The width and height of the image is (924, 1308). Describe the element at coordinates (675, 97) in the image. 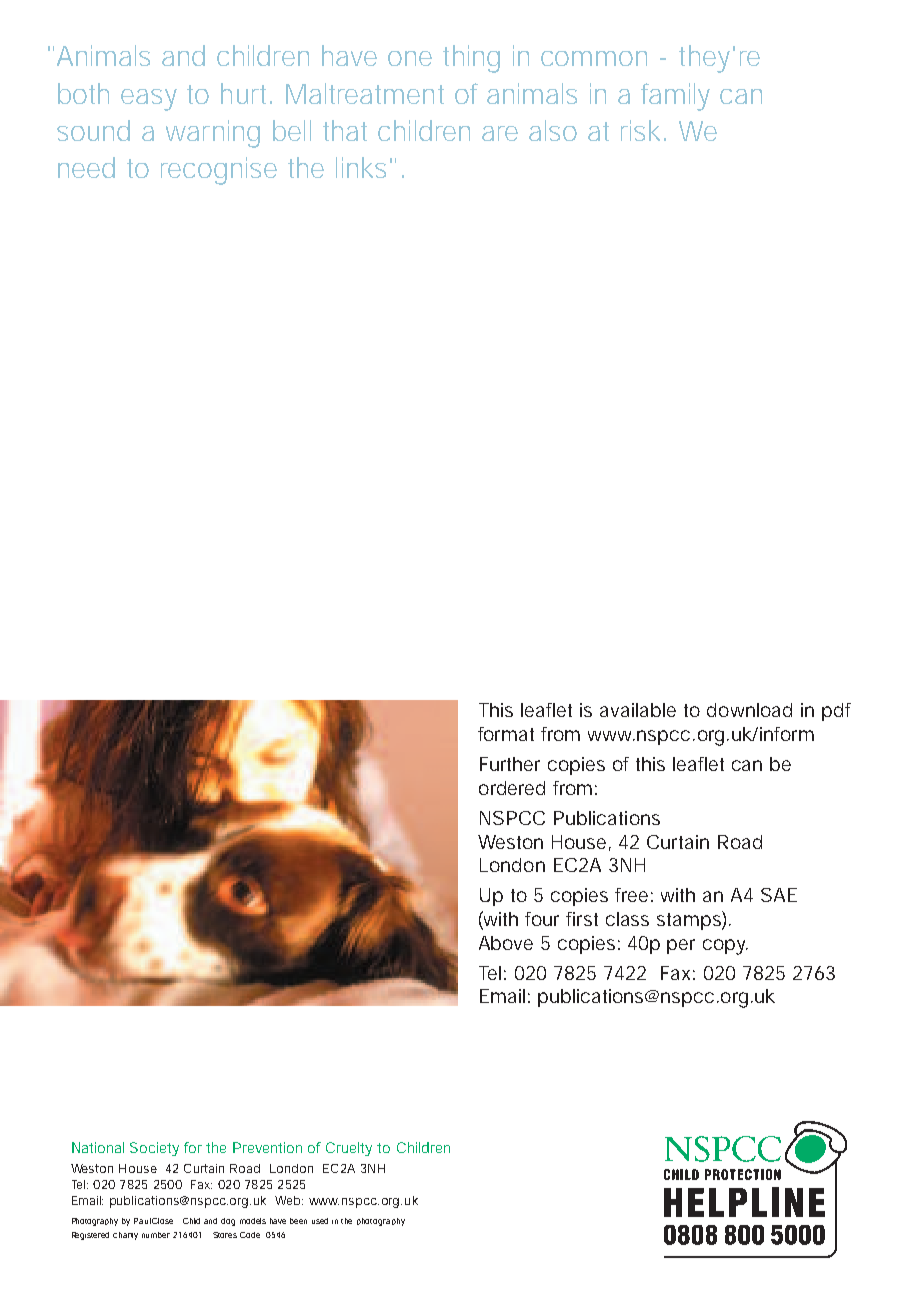

I see `family` at that location.
